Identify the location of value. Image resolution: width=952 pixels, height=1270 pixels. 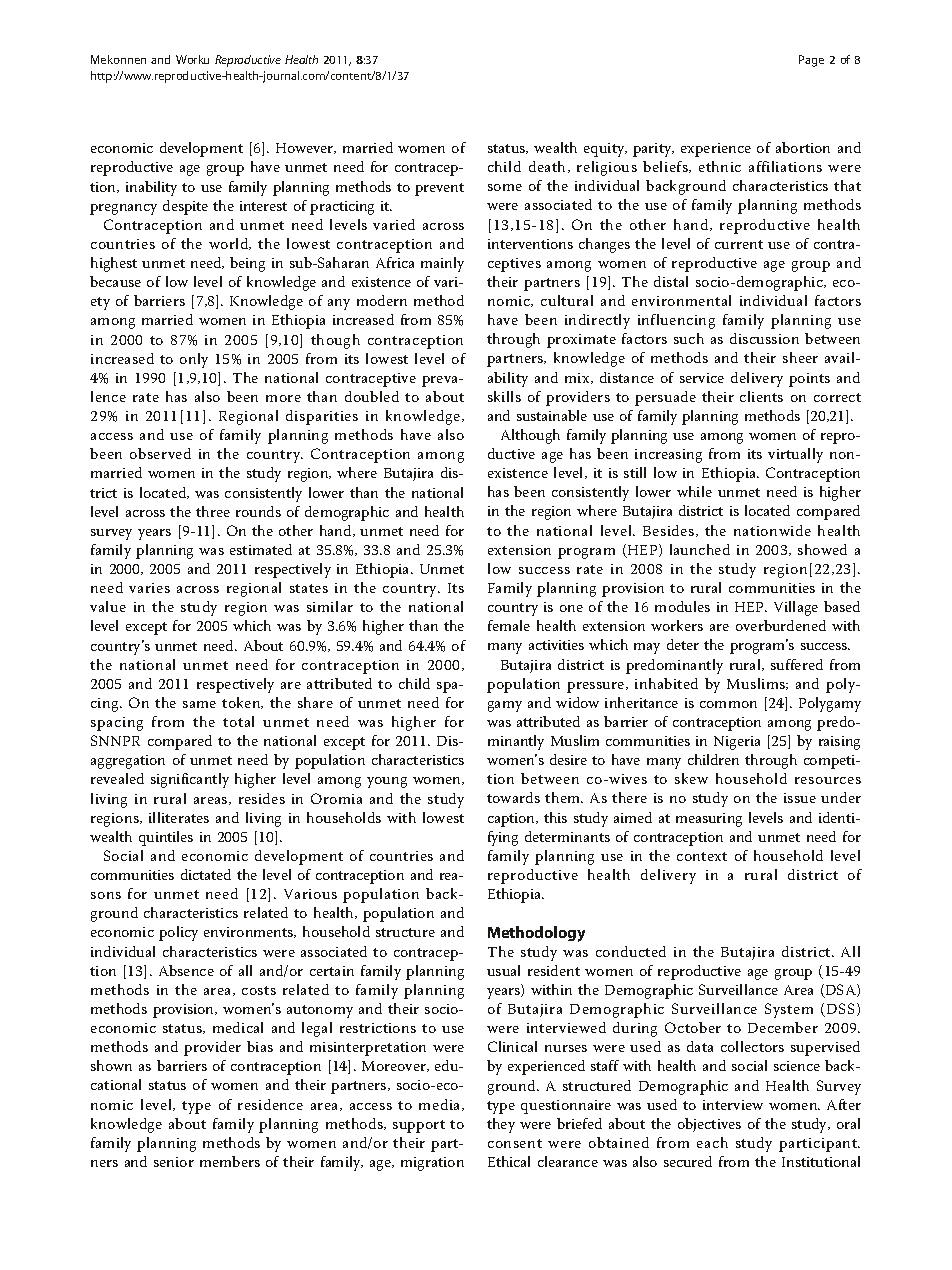
(108, 606).
